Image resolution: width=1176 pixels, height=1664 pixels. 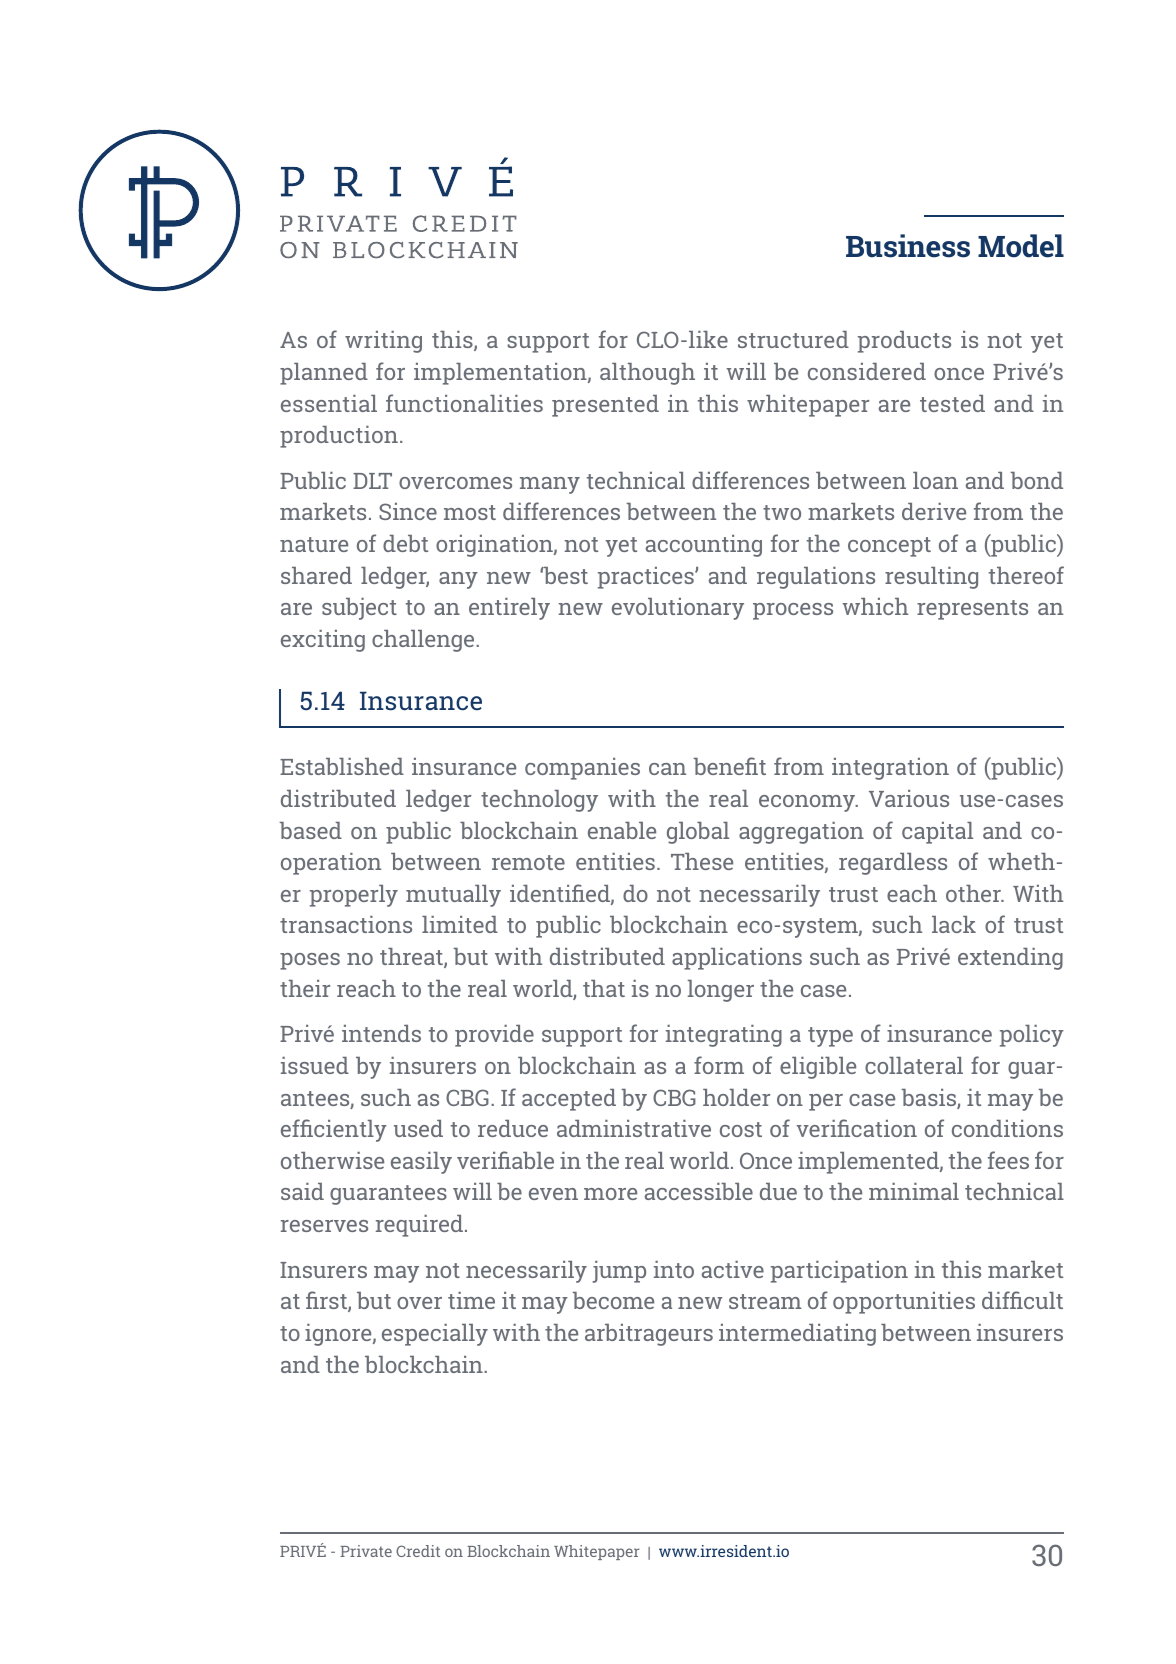 I want to click on evolutionary, so click(x=678, y=609).
